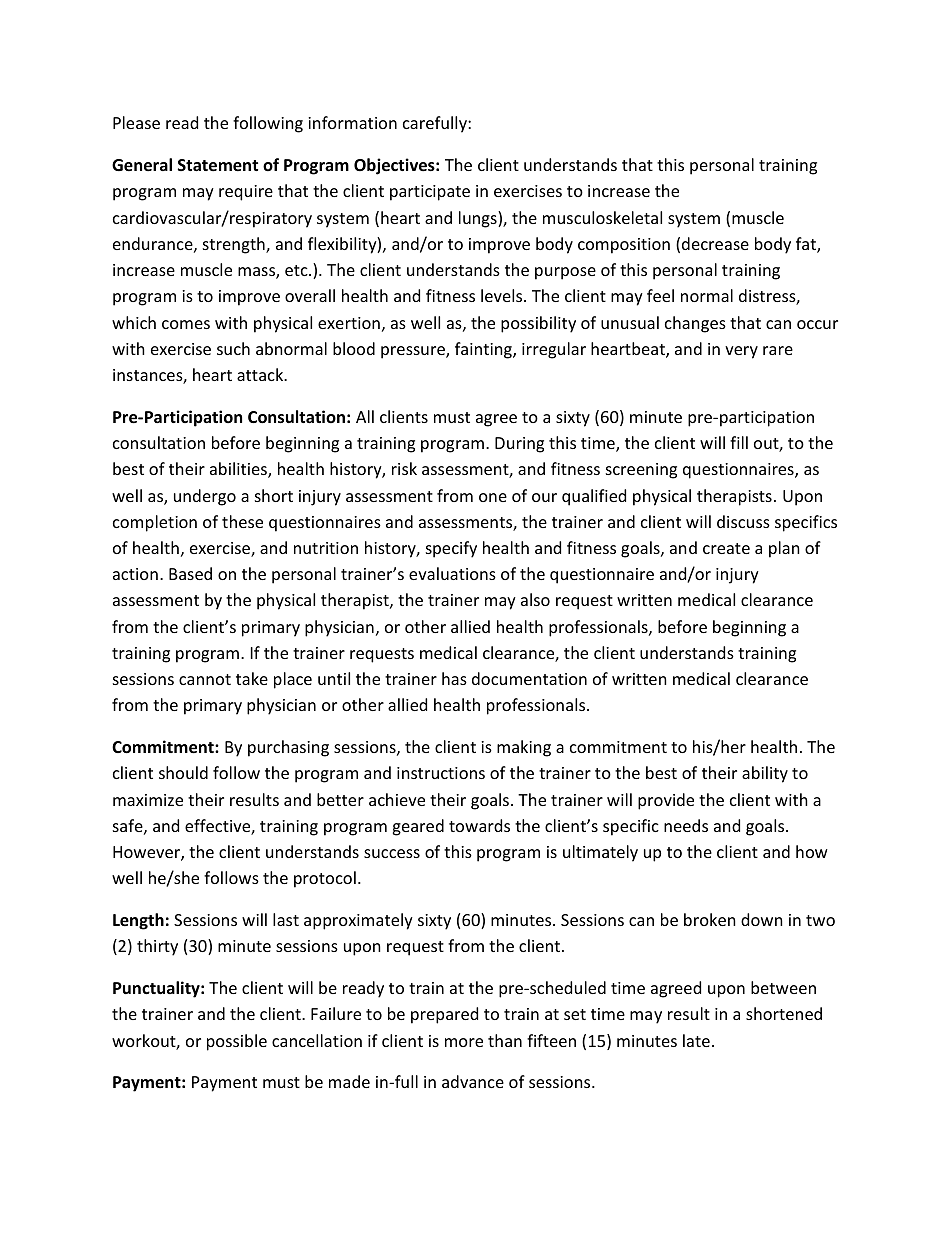  I want to click on Statement, so click(218, 165).
